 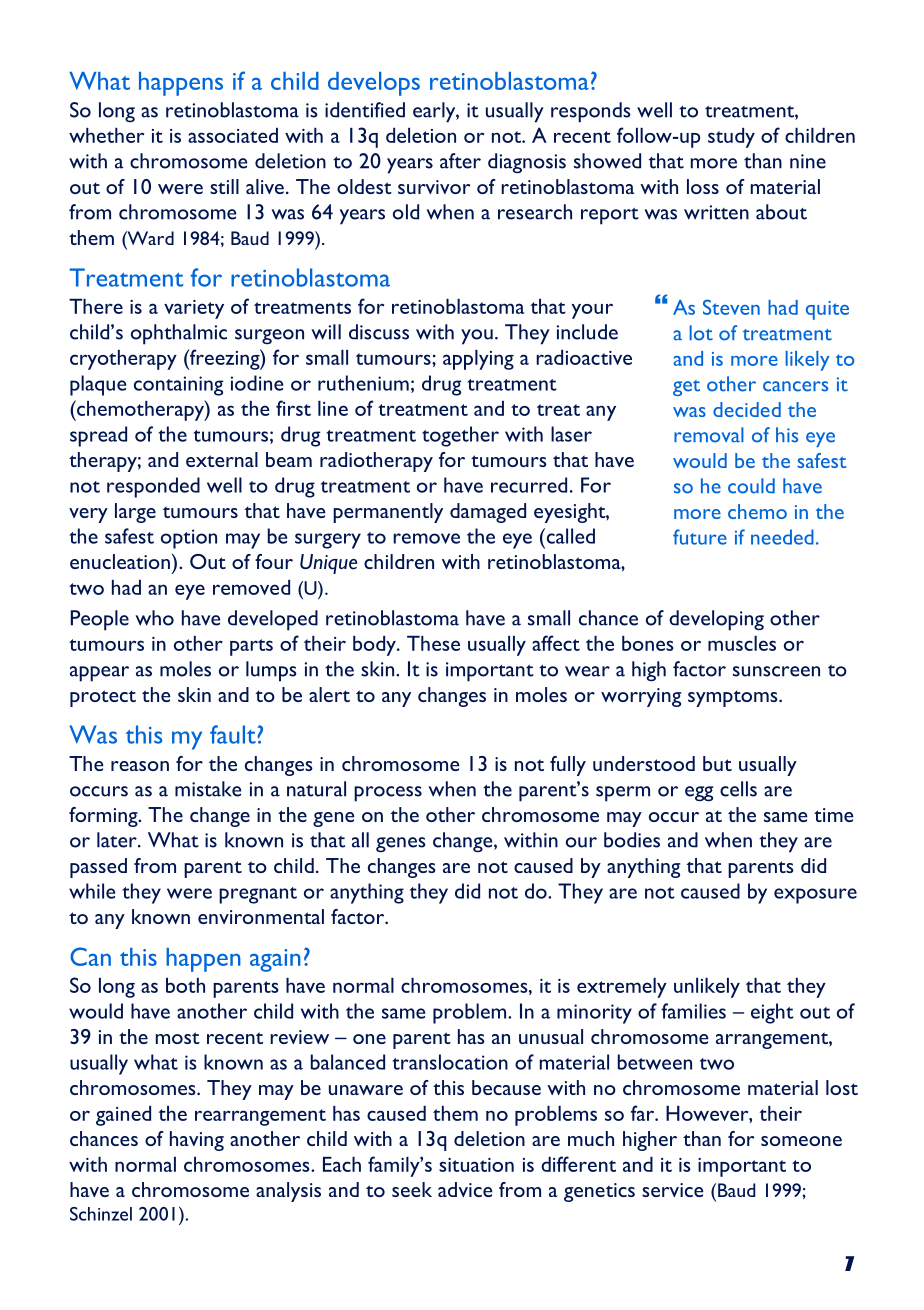 I want to click on muscles, so click(x=742, y=643).
